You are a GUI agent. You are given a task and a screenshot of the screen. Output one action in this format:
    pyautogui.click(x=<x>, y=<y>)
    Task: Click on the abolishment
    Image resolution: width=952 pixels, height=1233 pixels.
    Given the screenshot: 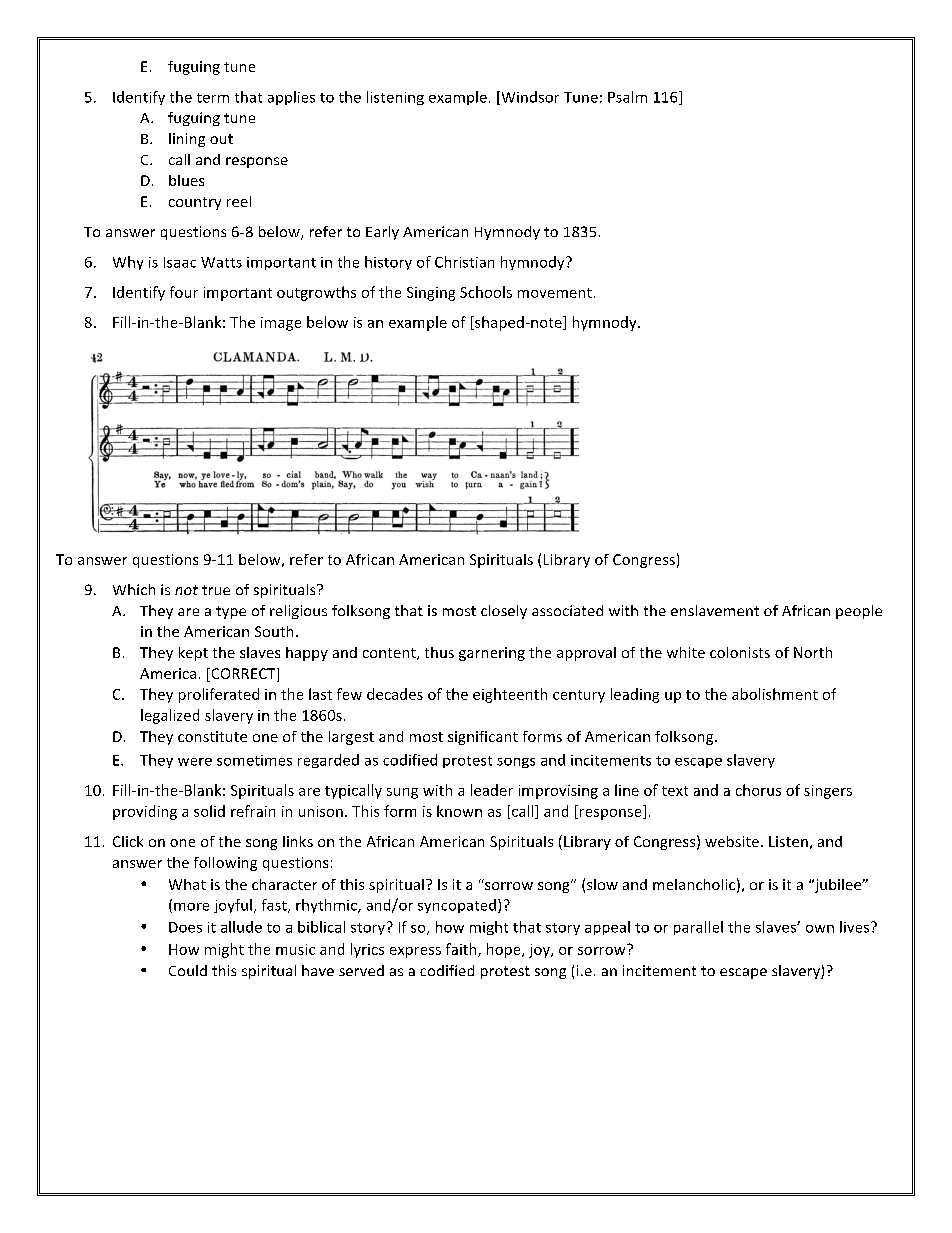 What is the action you would take?
    pyautogui.click(x=775, y=694)
